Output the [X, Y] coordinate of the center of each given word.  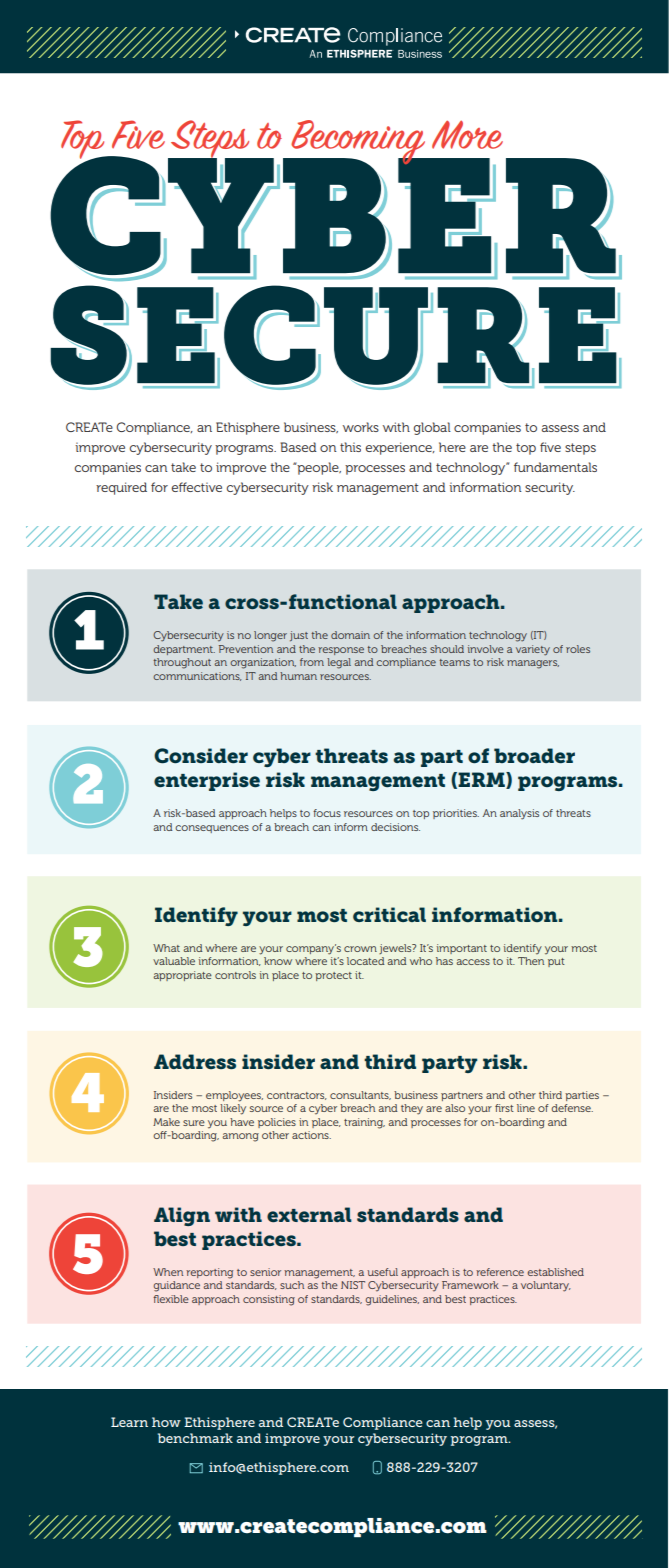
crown [360, 949]
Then [531, 961]
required [121, 488]
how [166, 1422]
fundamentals [555, 467]
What [166, 948]
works [361, 427]
